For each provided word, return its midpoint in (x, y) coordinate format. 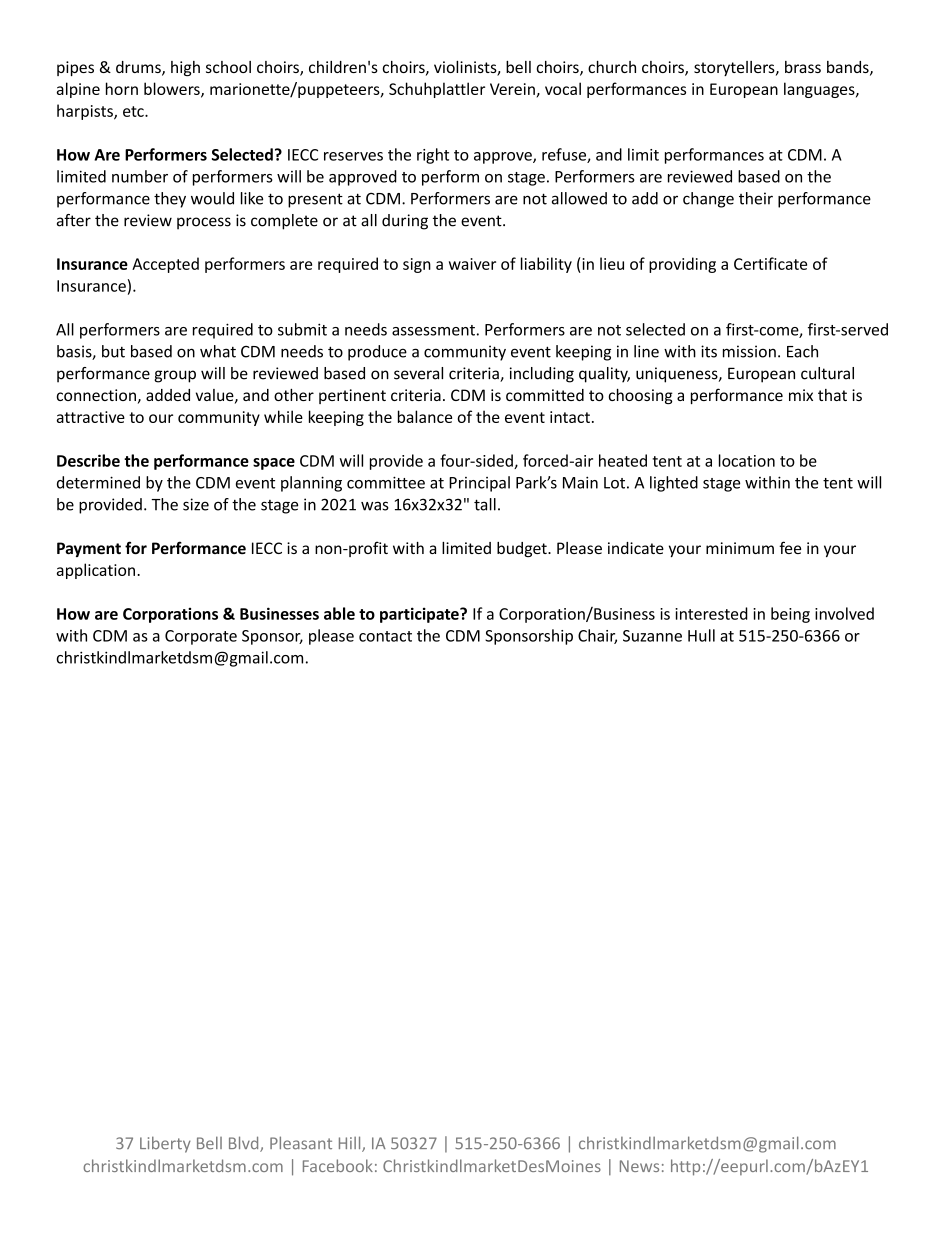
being (790, 615)
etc (134, 111)
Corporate (201, 637)
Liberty (165, 1144)
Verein (512, 89)
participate (420, 615)
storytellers (735, 68)
